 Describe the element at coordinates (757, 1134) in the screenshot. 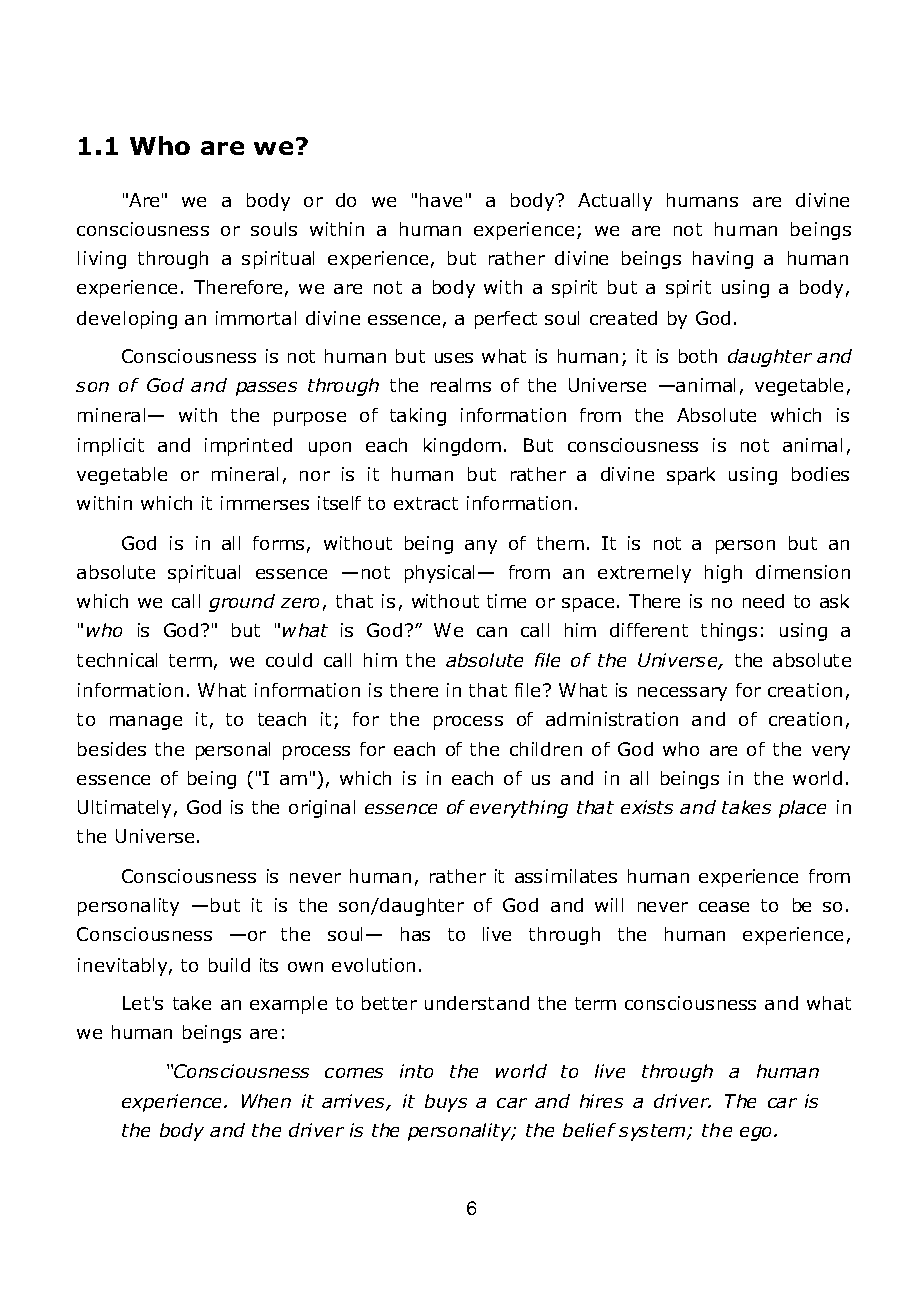

I see `ego` at that location.
